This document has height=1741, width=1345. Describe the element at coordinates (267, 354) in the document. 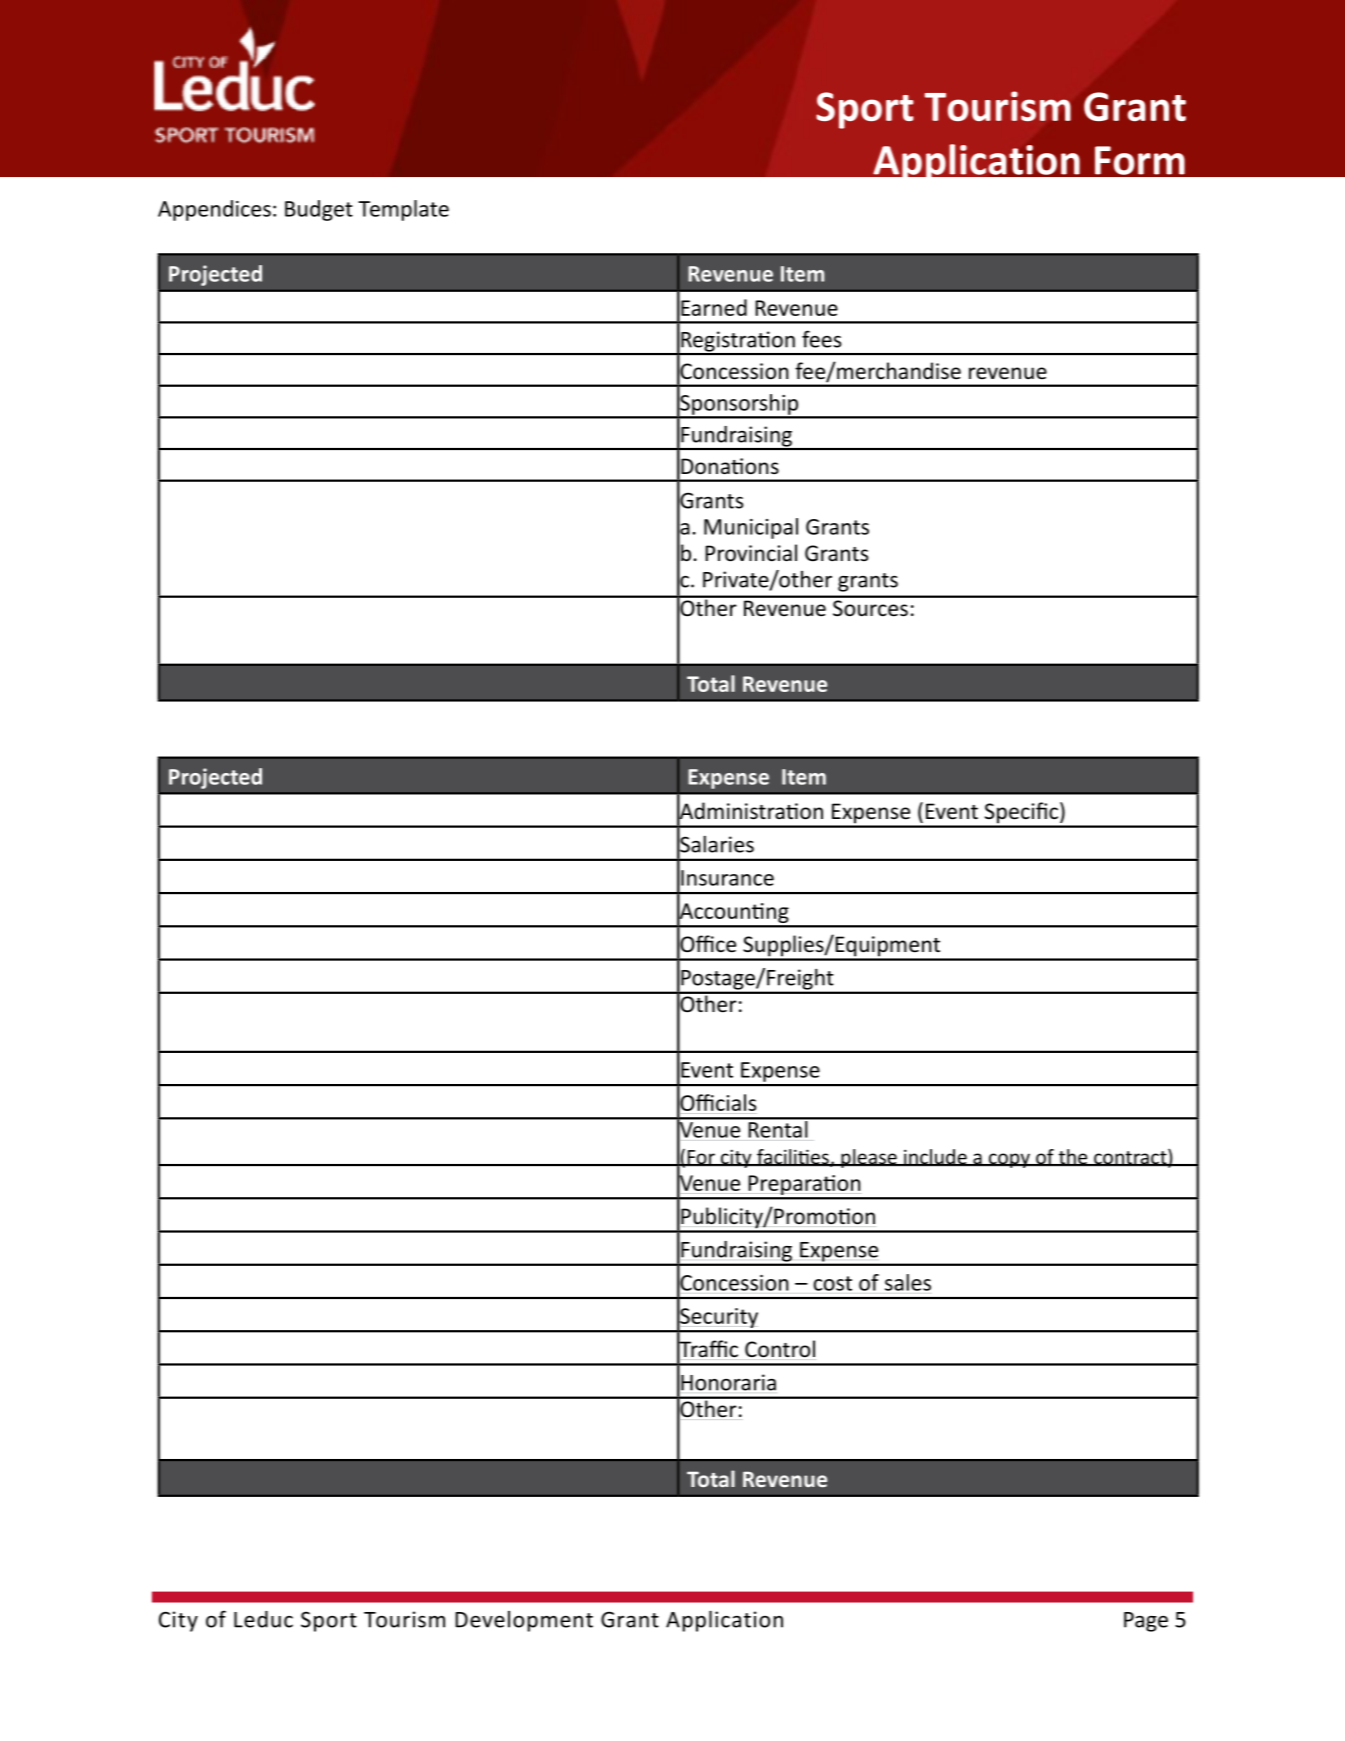

I see `Park` at that location.
